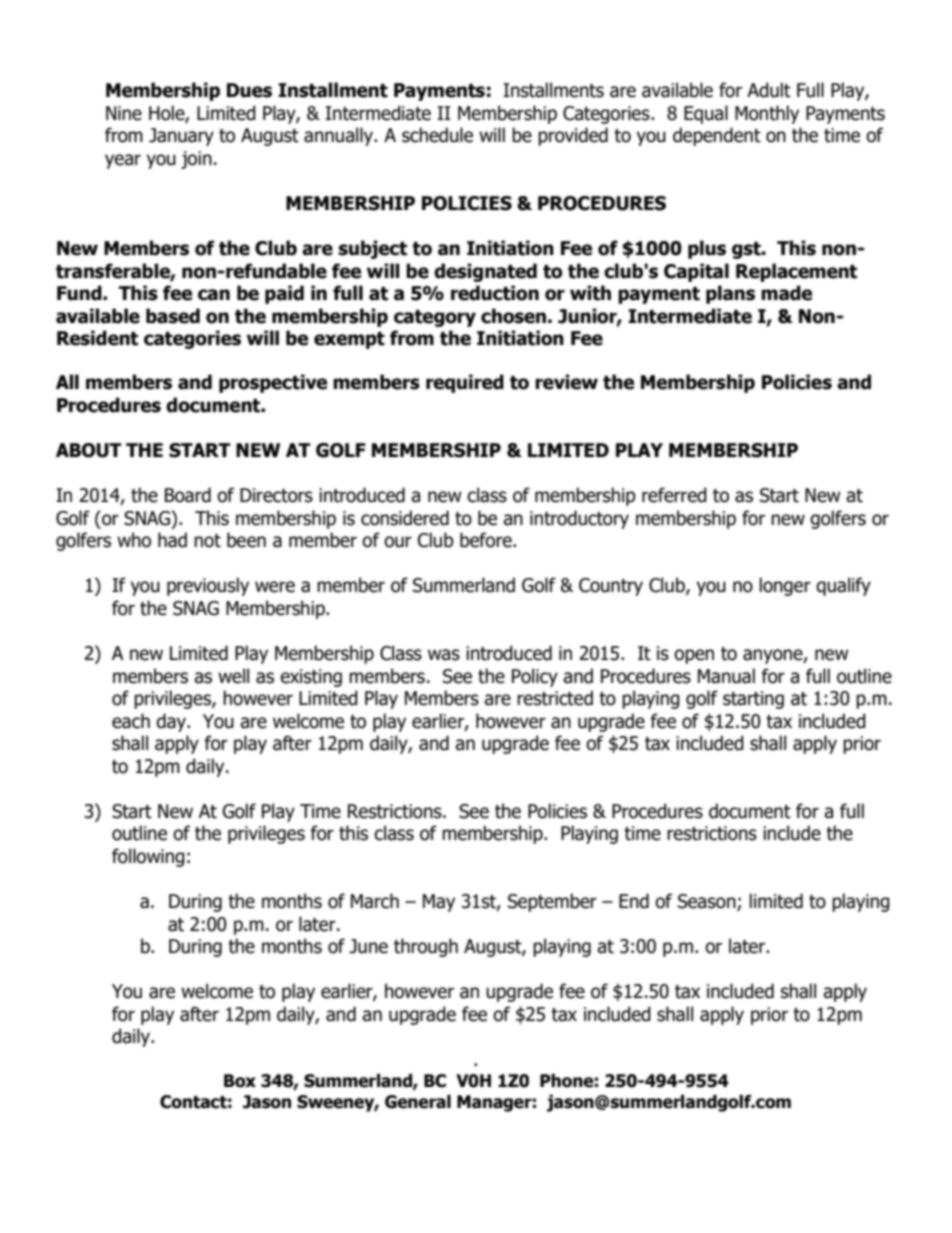  Describe the element at coordinates (208, 586) in the screenshot. I see `previously` at that location.
